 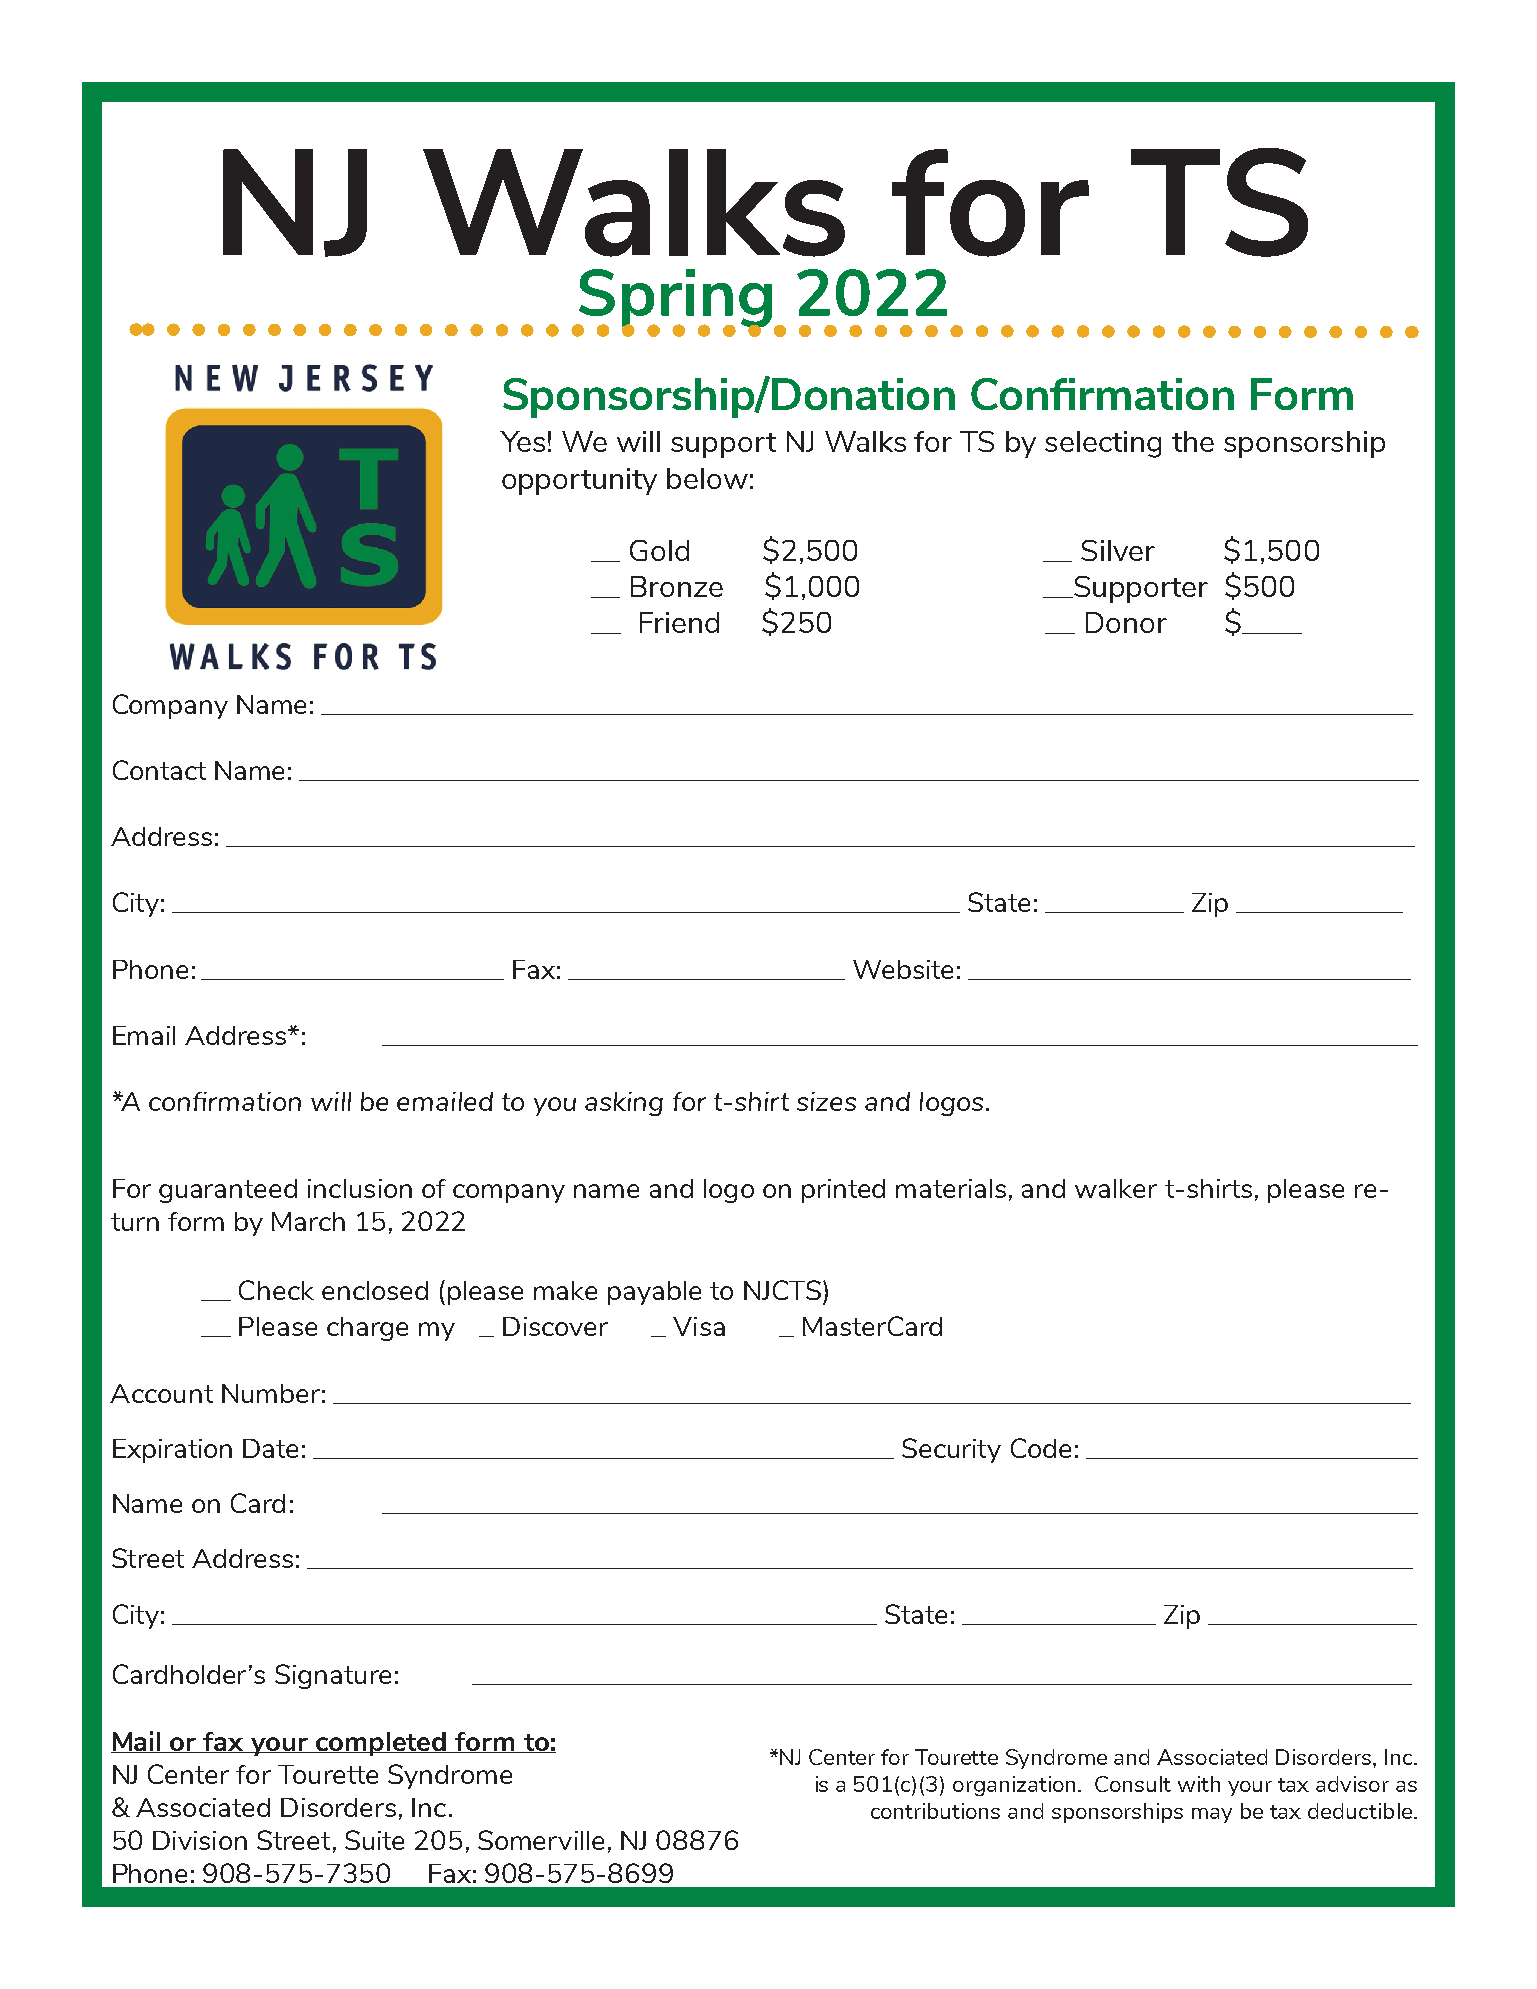 I want to click on walker, so click(x=1116, y=1188).
